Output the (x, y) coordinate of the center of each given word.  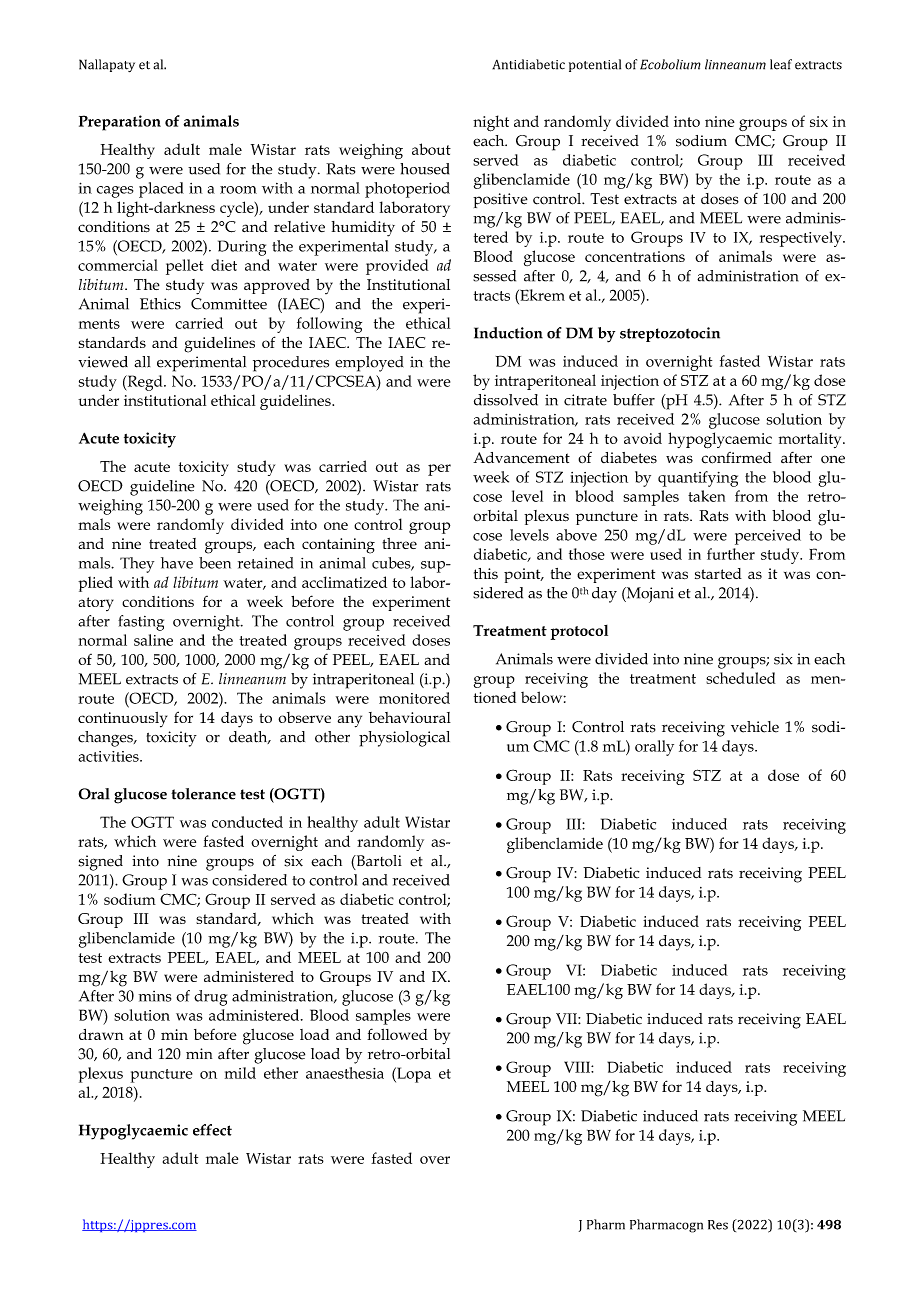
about (431, 149)
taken (706, 496)
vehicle (755, 727)
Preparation (120, 123)
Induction (508, 333)
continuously (122, 720)
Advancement (521, 457)
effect (212, 1130)
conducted (247, 822)
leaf (781, 64)
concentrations (635, 256)
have (177, 563)
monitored (414, 698)
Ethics (160, 304)
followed (397, 1034)
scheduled (740, 678)
